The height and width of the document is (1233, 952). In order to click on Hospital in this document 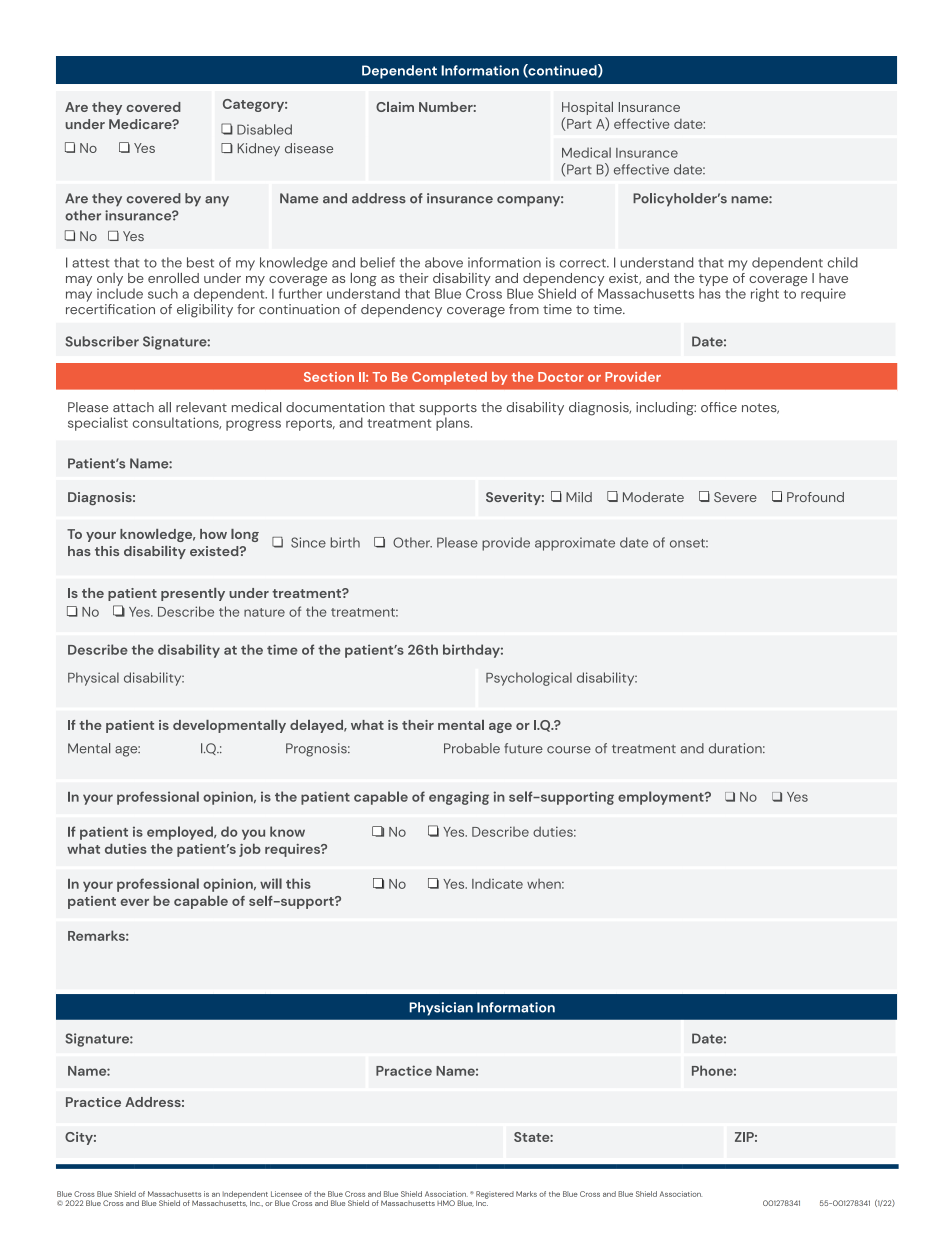, I will do `click(587, 108)`.
